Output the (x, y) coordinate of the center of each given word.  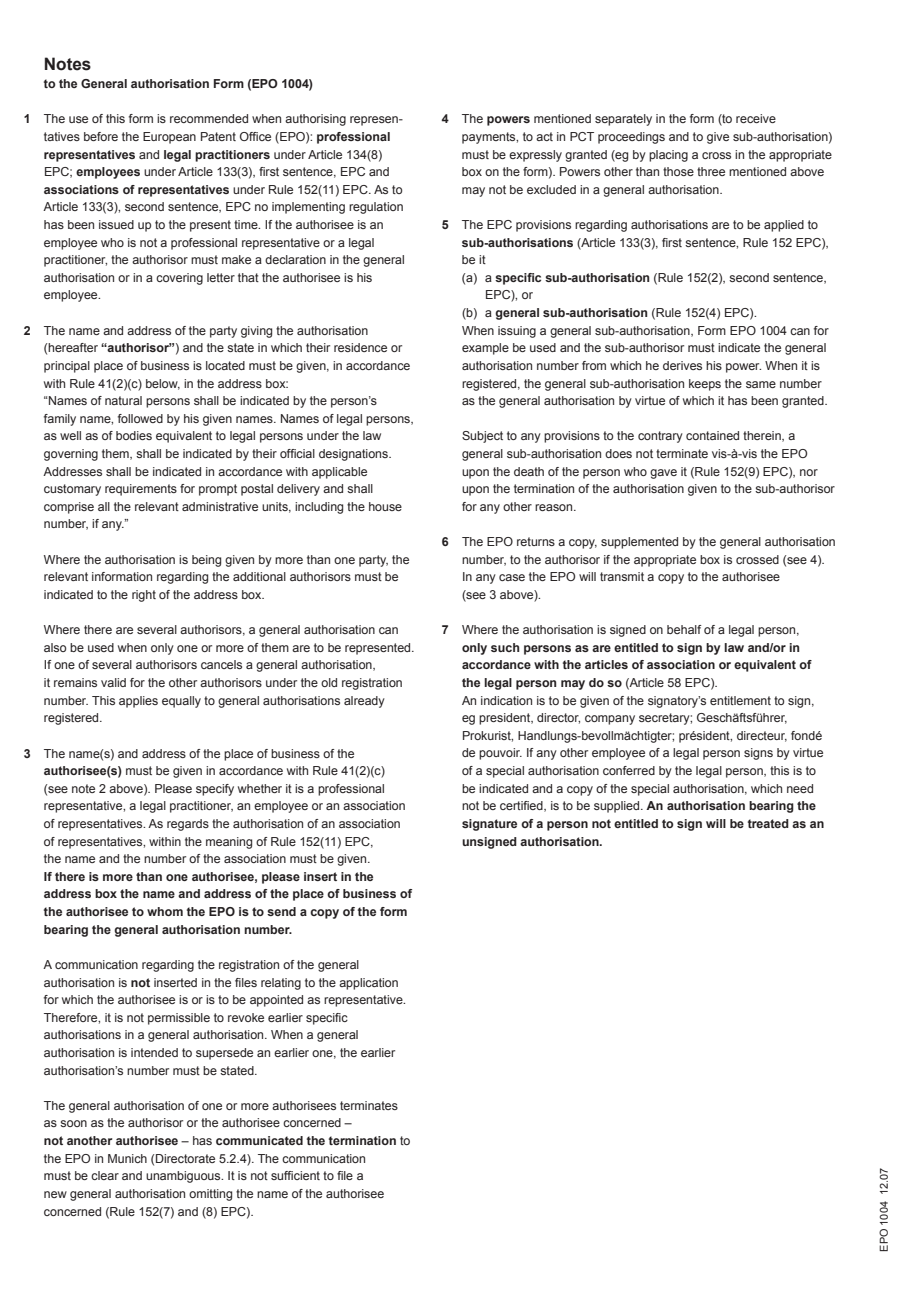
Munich (127, 1158)
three (711, 171)
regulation (376, 208)
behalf (684, 629)
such (505, 647)
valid (113, 682)
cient (307, 1175)
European (169, 138)
